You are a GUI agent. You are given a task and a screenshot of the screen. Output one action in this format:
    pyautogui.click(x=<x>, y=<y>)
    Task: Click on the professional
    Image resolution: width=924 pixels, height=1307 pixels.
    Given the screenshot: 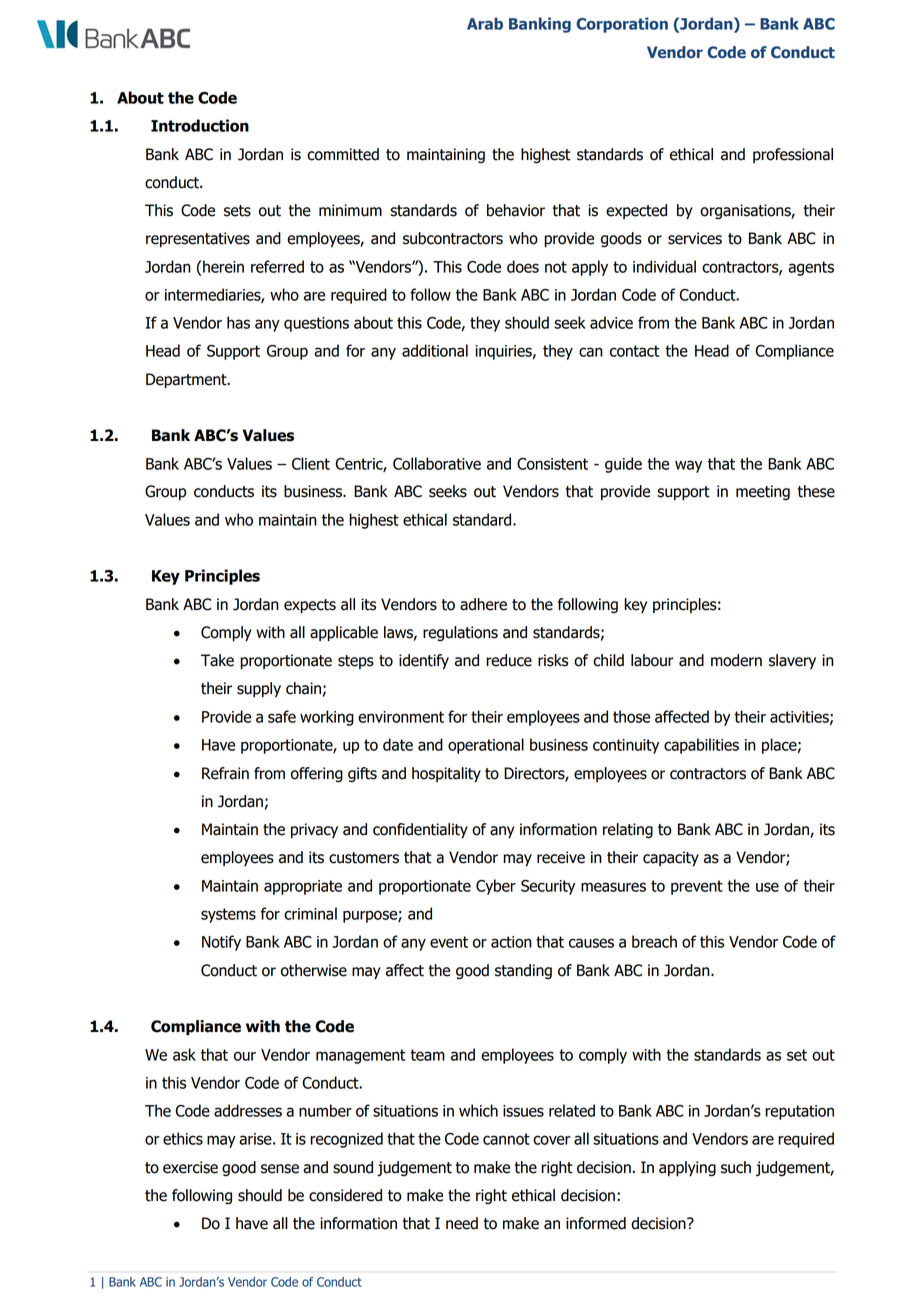 What is the action you would take?
    pyautogui.click(x=793, y=155)
